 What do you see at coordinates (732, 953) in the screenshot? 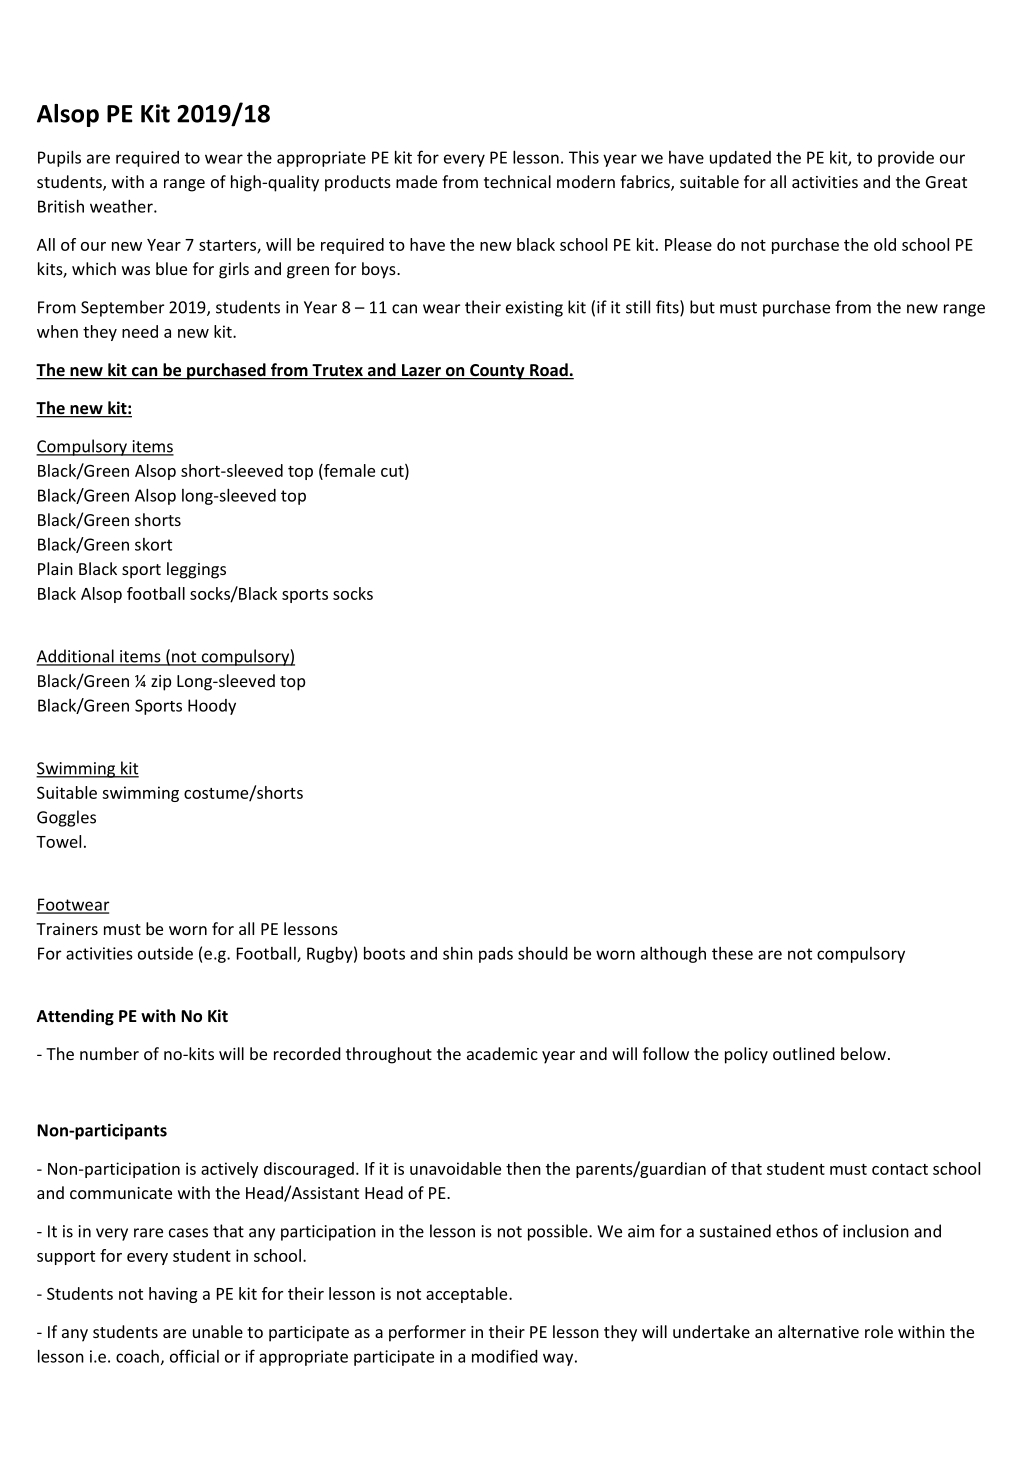
I see `these` at bounding box center [732, 953].
